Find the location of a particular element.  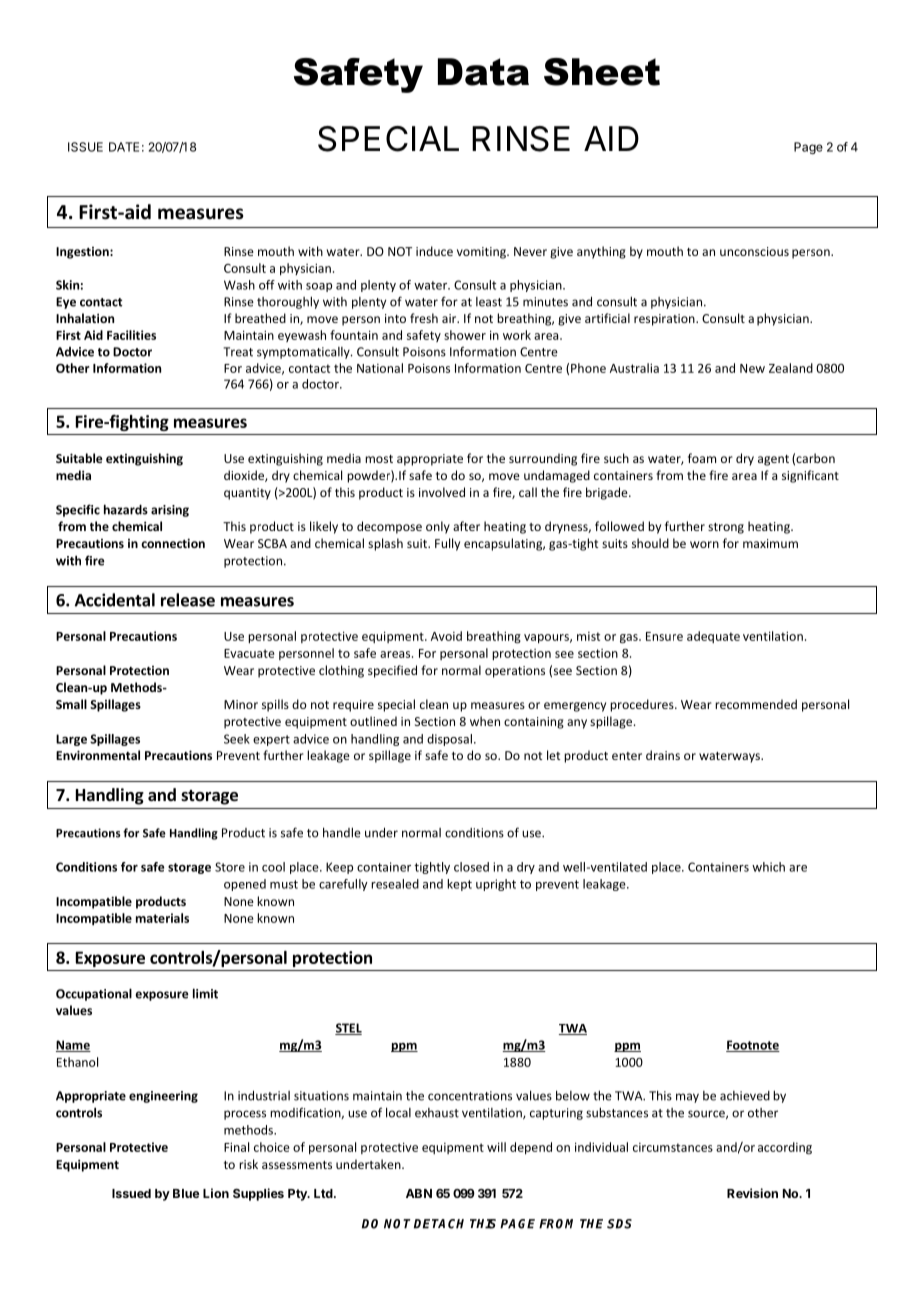

disposal is located at coordinates (449, 740).
